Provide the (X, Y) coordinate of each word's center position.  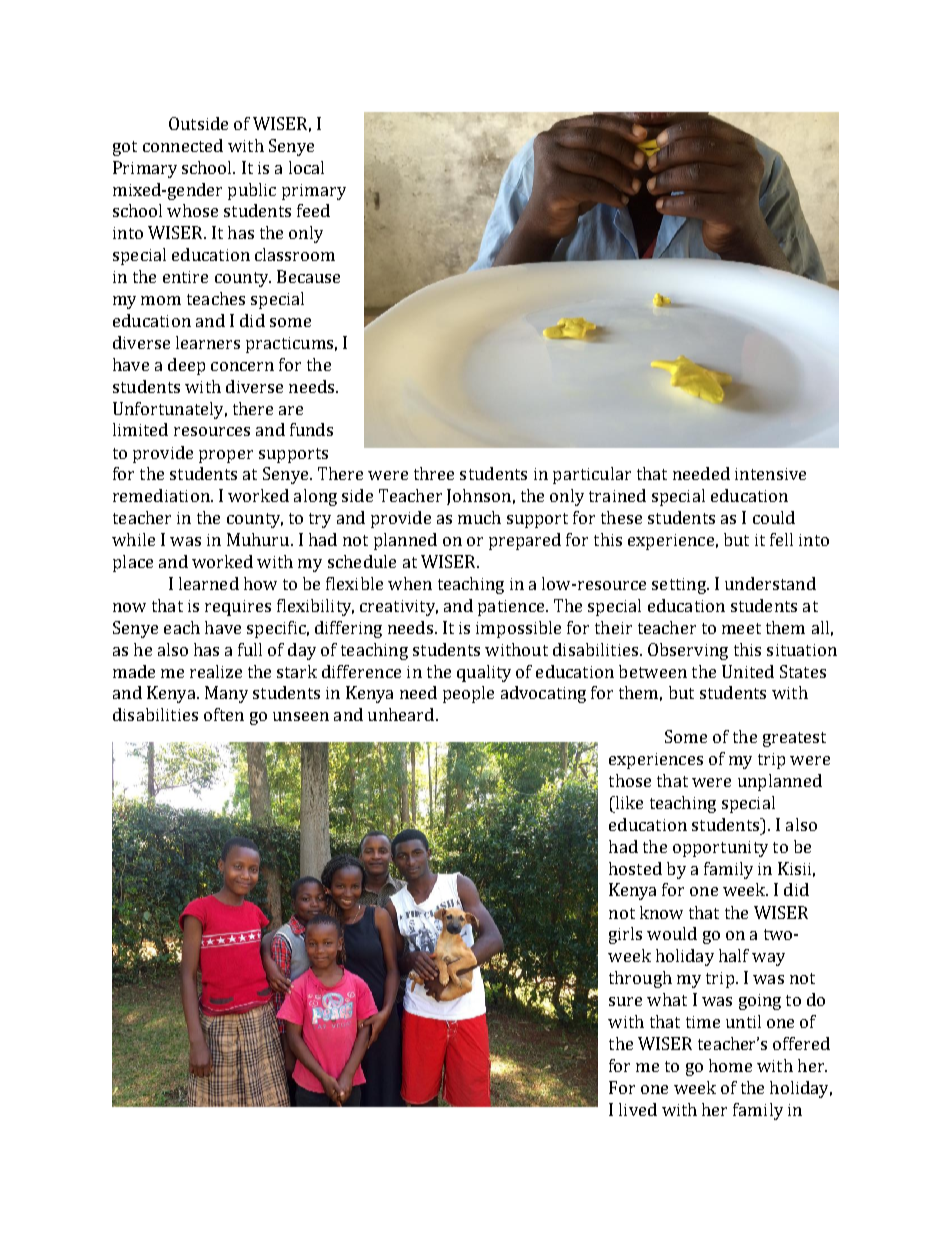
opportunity (720, 849)
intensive (770, 474)
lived (638, 1109)
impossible (518, 629)
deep (186, 366)
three (434, 473)
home (730, 1065)
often (224, 714)
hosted (635, 868)
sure (625, 1001)
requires (238, 608)
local (306, 167)
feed (313, 210)
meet (741, 628)
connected (183, 145)
